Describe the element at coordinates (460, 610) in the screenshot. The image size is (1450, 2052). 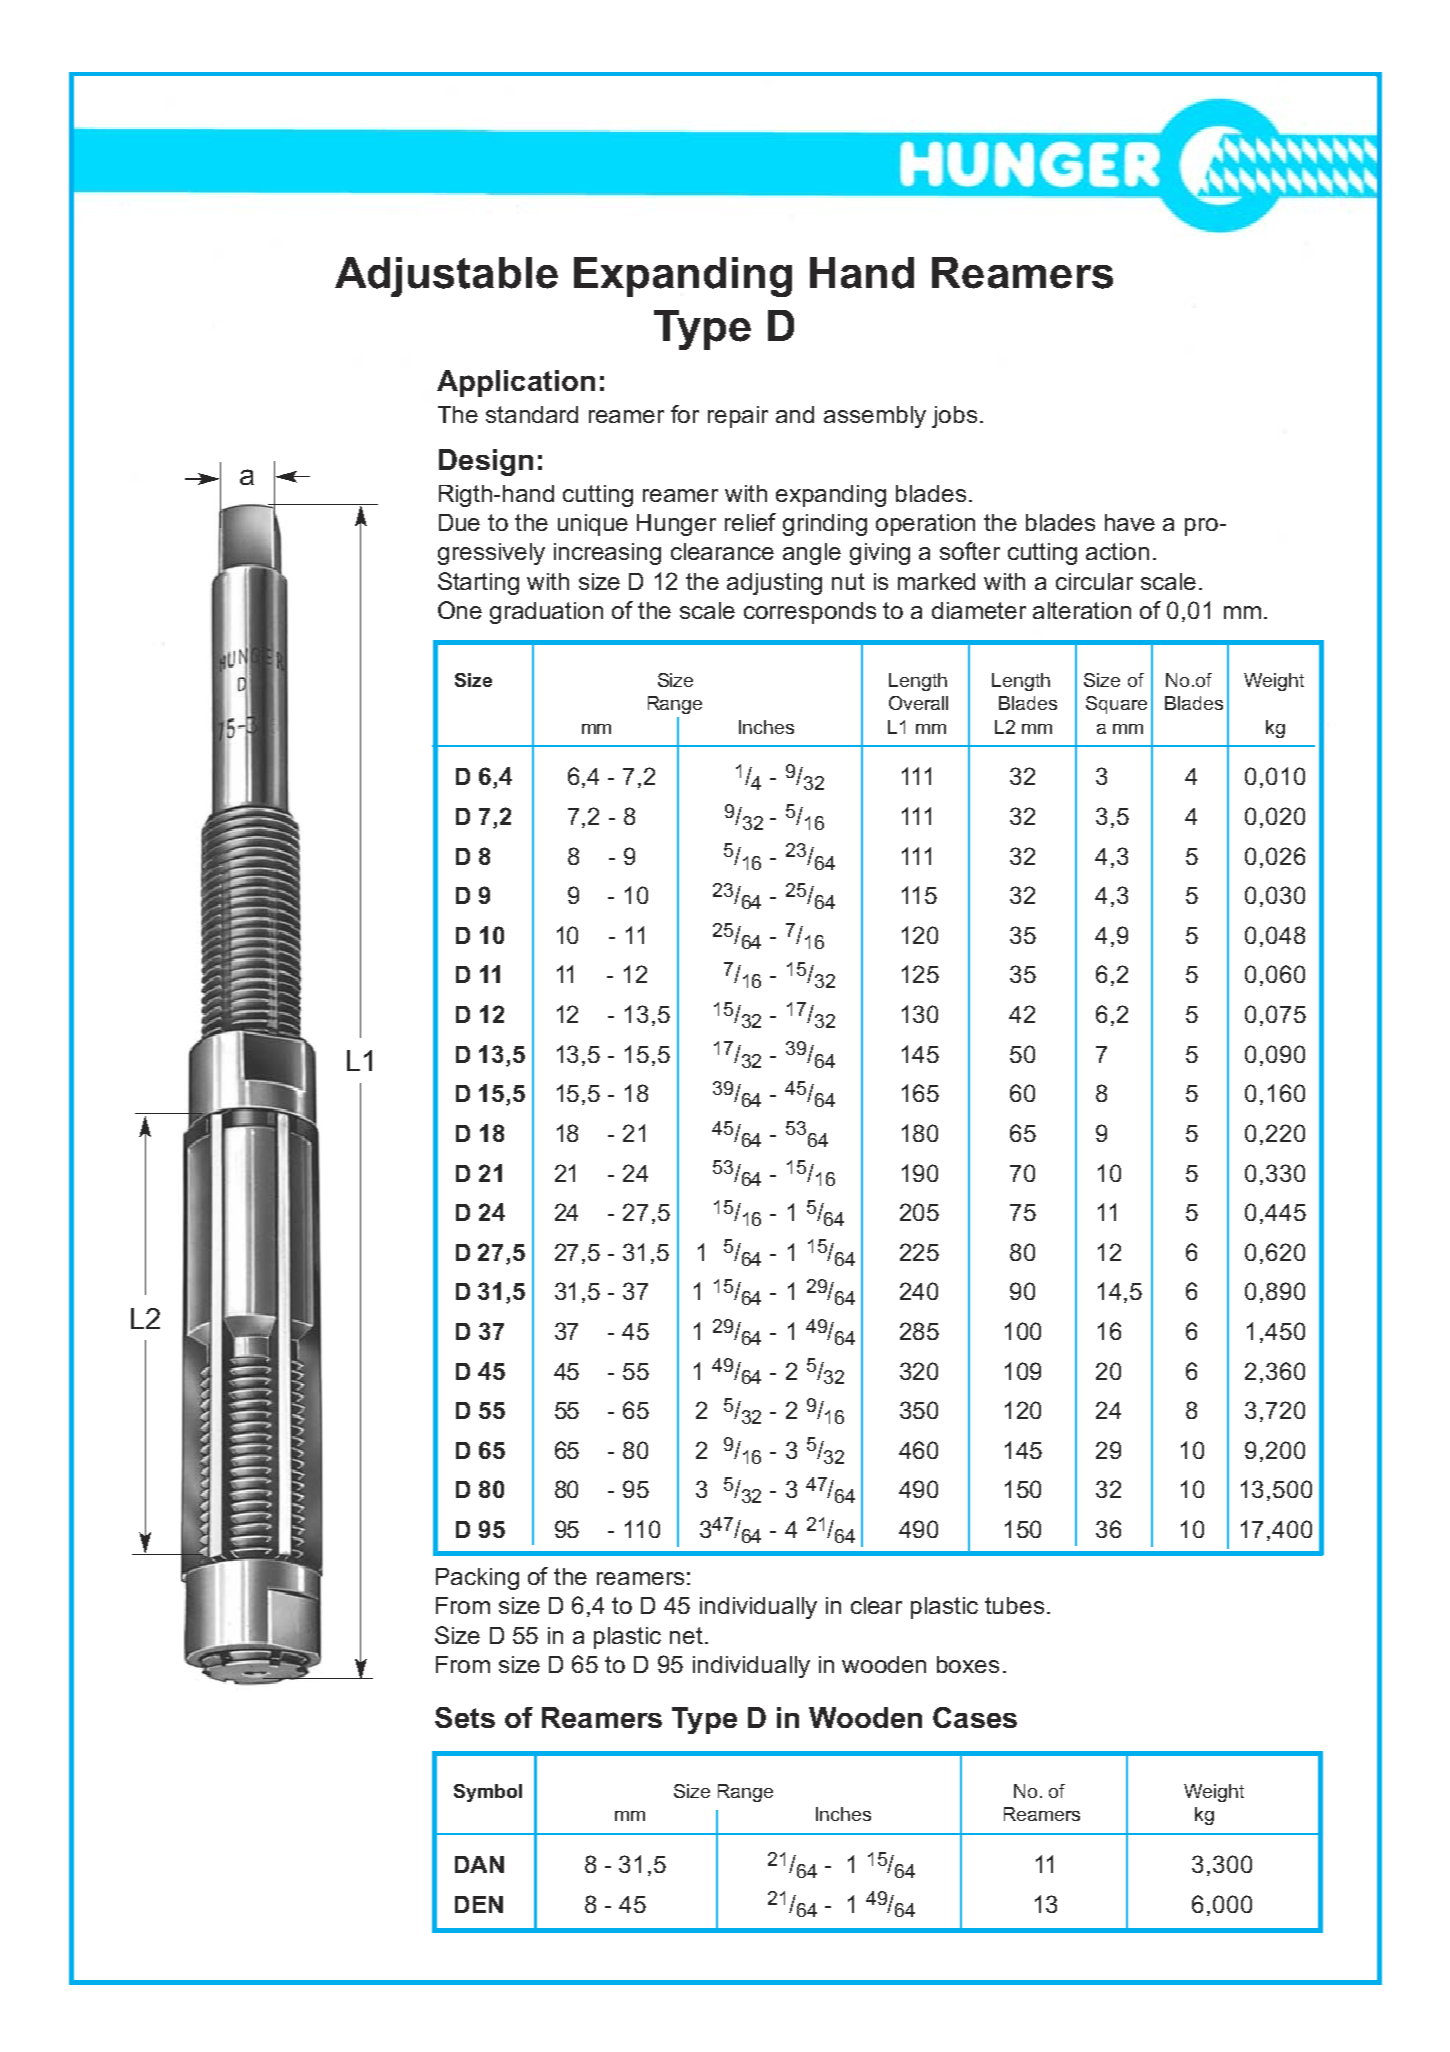
I see `One` at that location.
